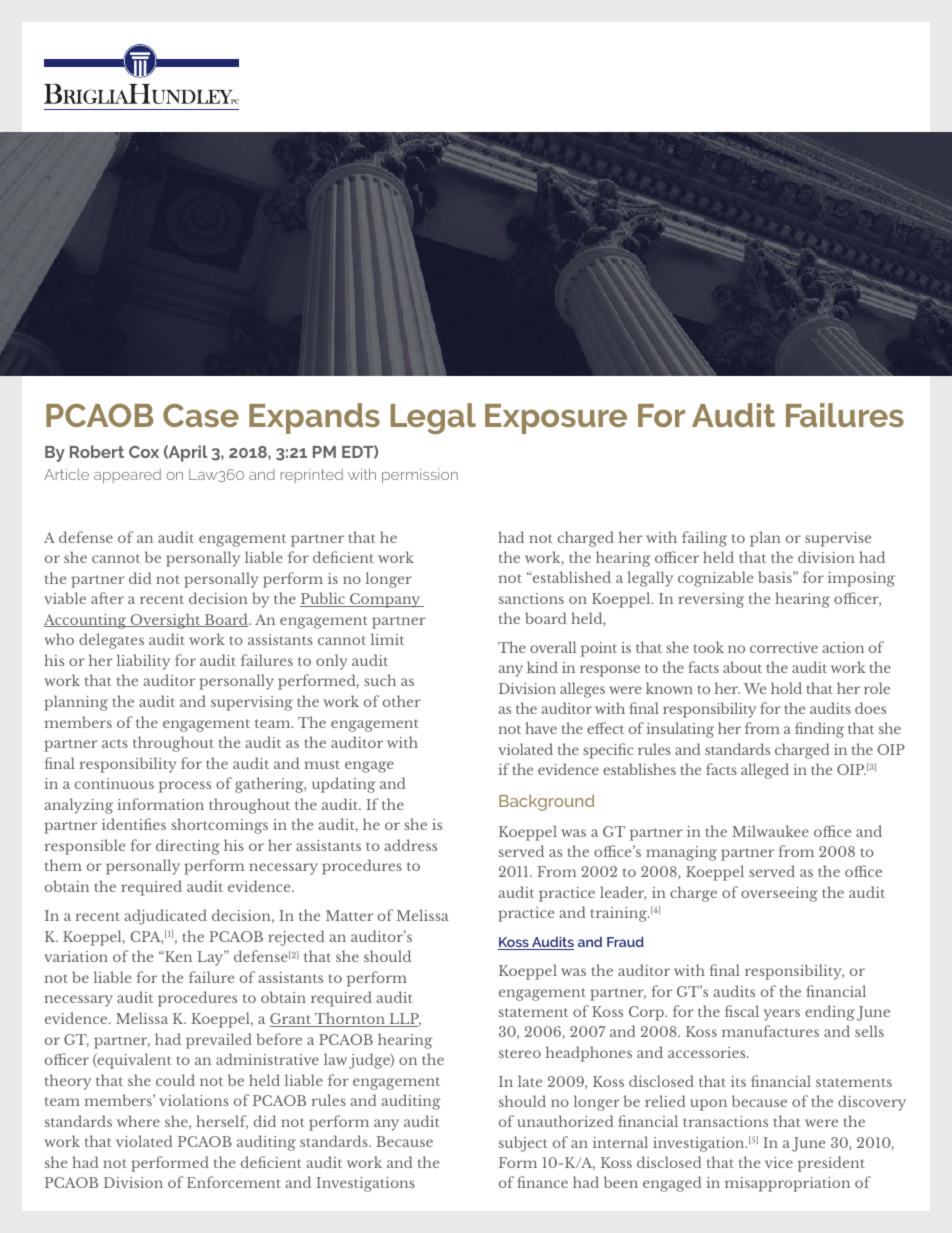 The height and width of the screenshot is (1233, 952). Describe the element at coordinates (838, 539) in the screenshot. I see `supervise` at that location.
